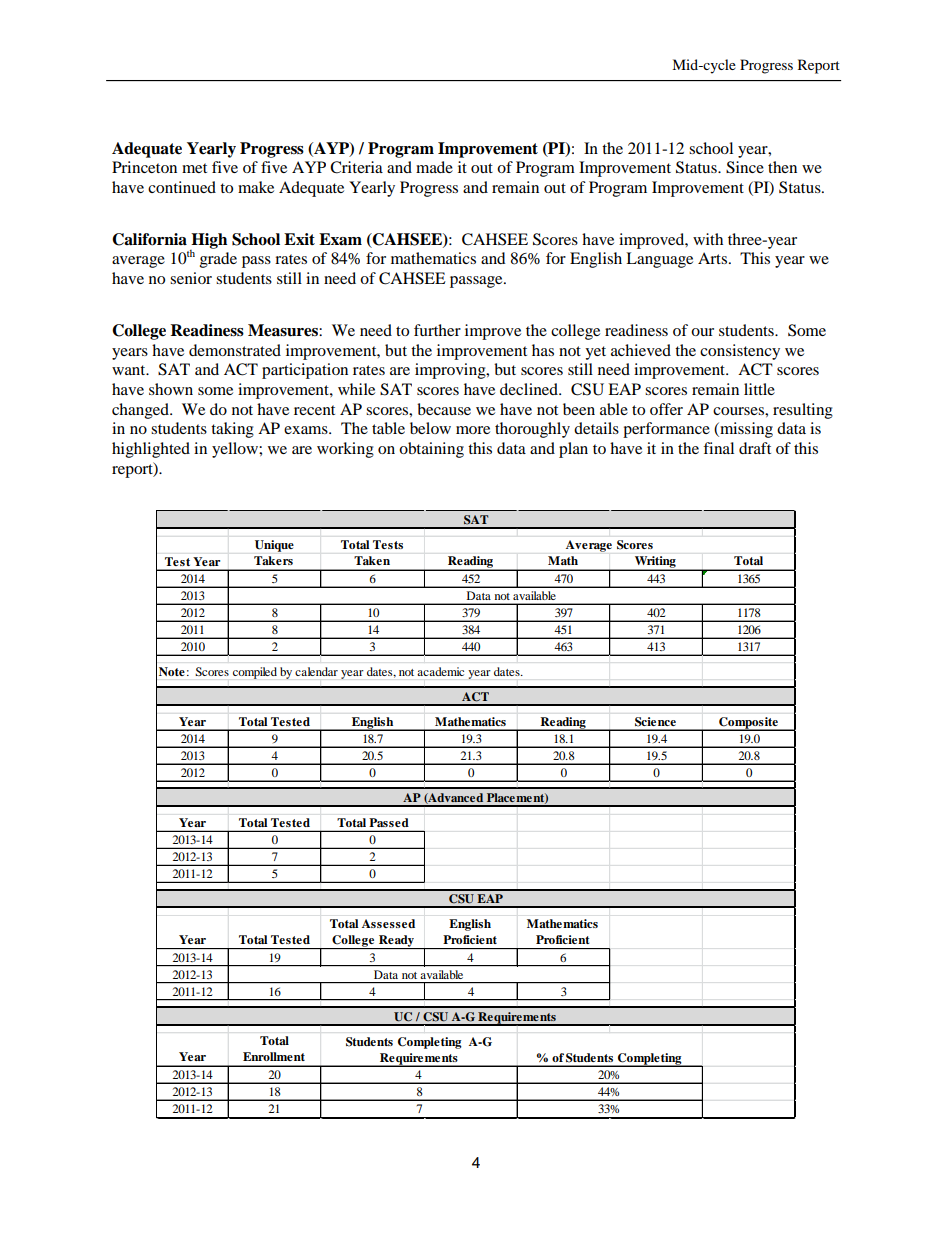 The image size is (952, 1233). I want to click on Composite, so click(748, 724).
